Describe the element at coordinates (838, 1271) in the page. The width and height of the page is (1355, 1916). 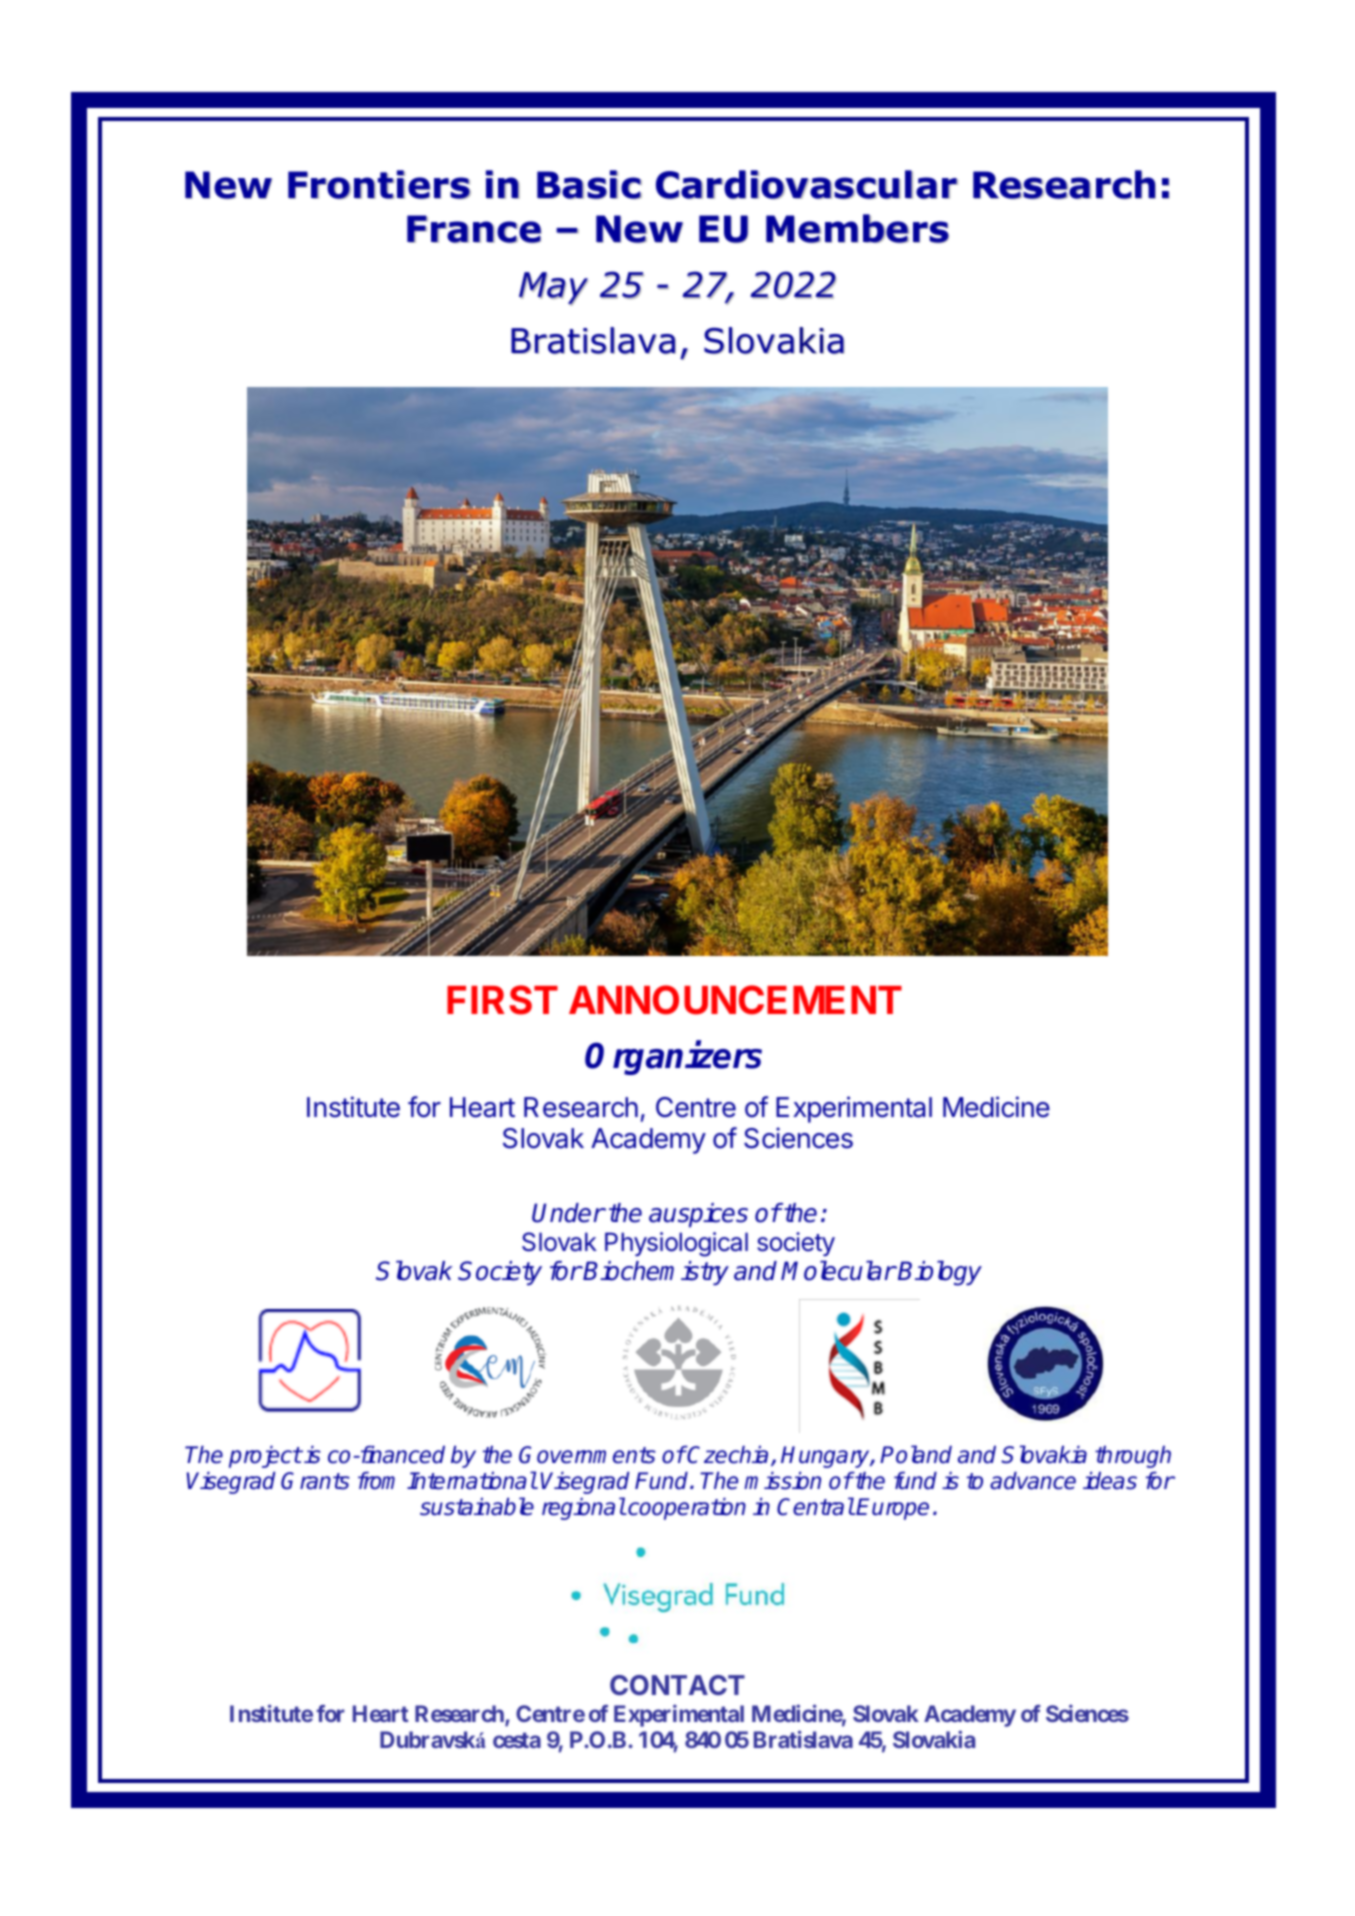
I see `Molecular` at that location.
